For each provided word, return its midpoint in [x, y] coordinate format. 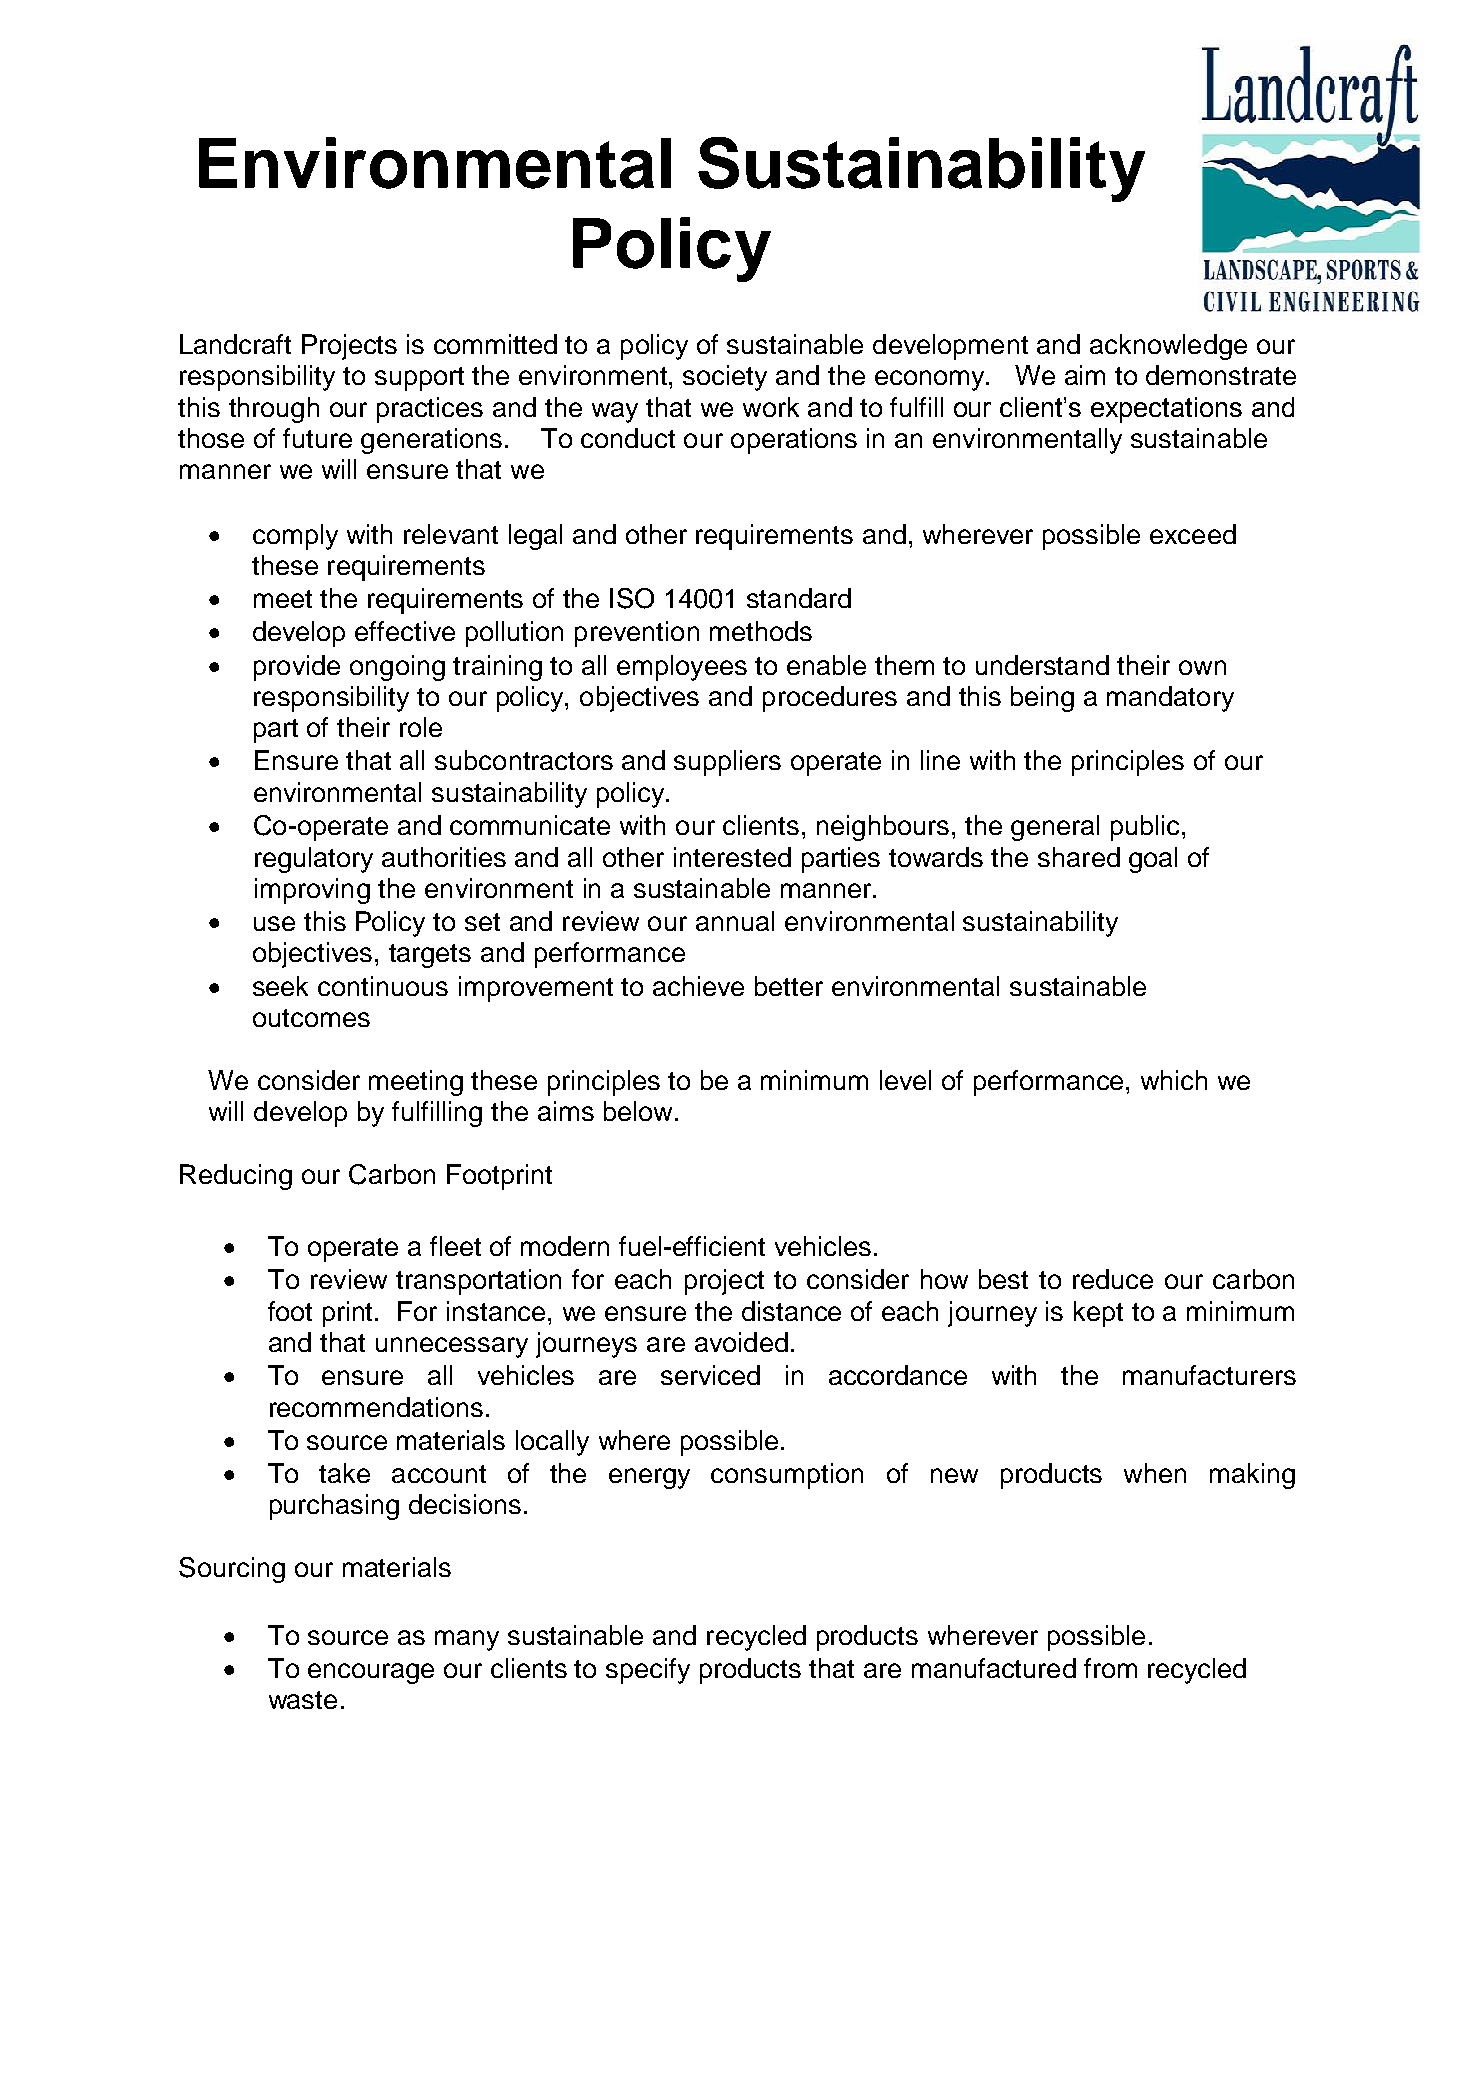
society [725, 378]
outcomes [311, 1018]
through [274, 410]
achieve [698, 986]
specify [648, 1671]
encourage [371, 1673]
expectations [1166, 410]
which [1174, 1080]
